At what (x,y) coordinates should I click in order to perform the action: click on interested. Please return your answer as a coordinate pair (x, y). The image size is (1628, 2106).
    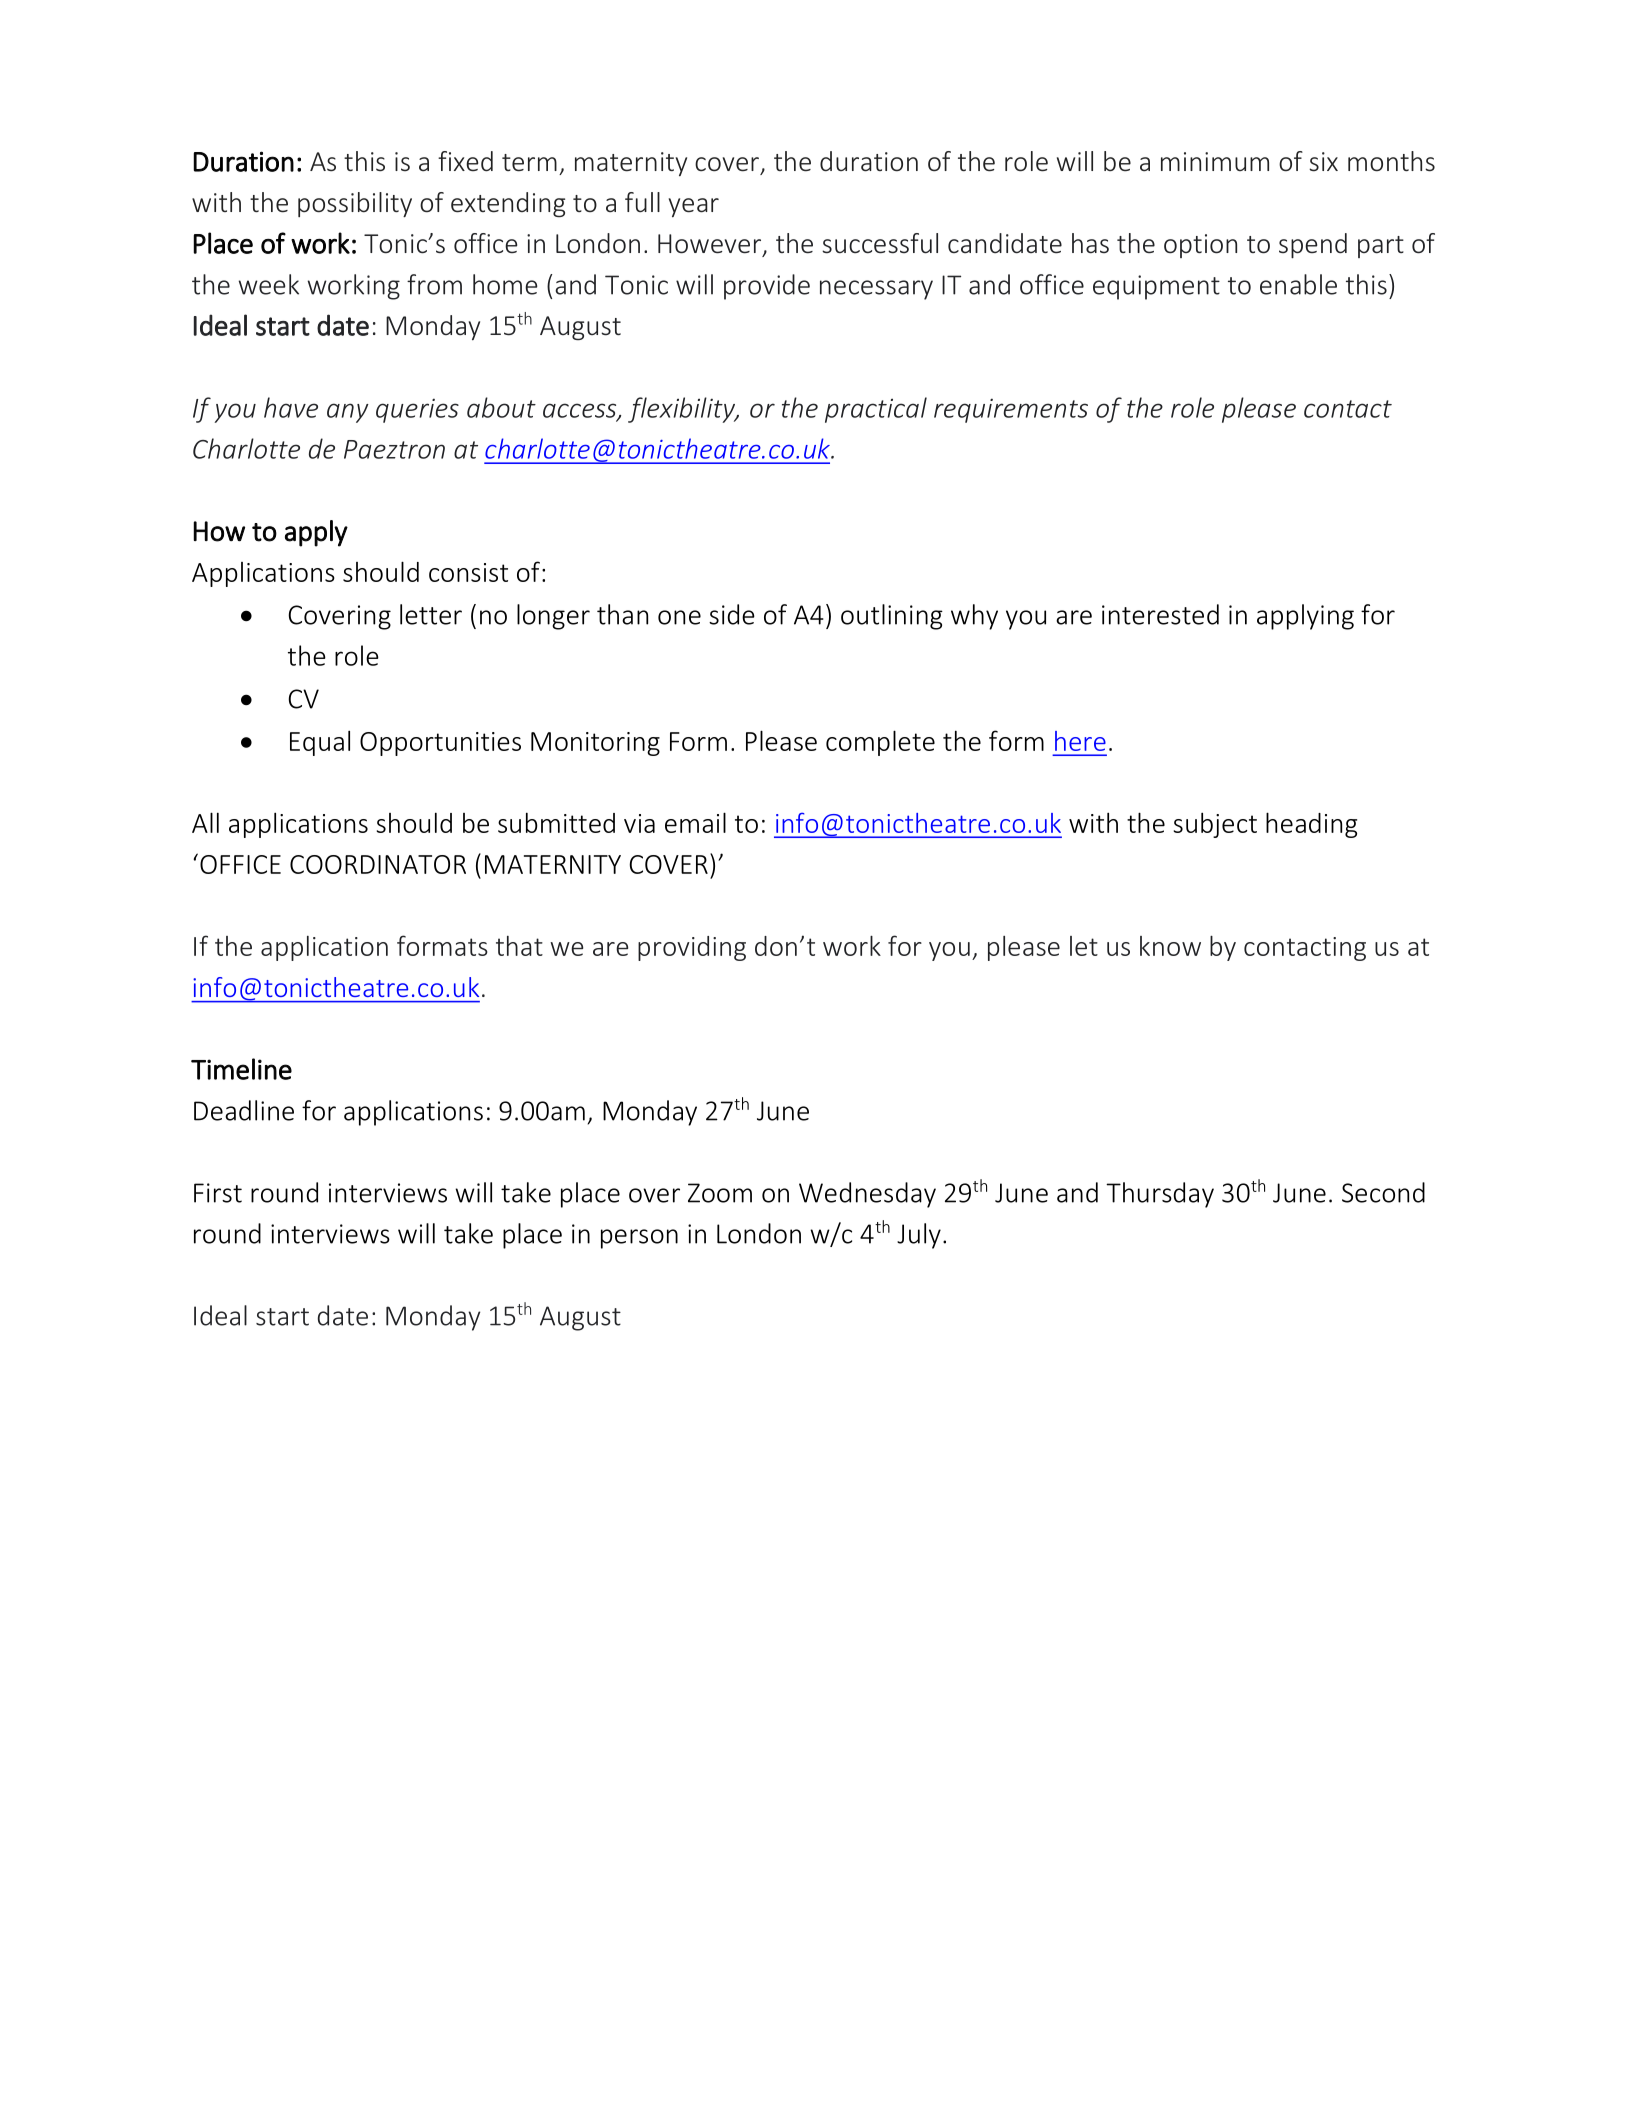
    Looking at the image, I should click on (1160, 614).
